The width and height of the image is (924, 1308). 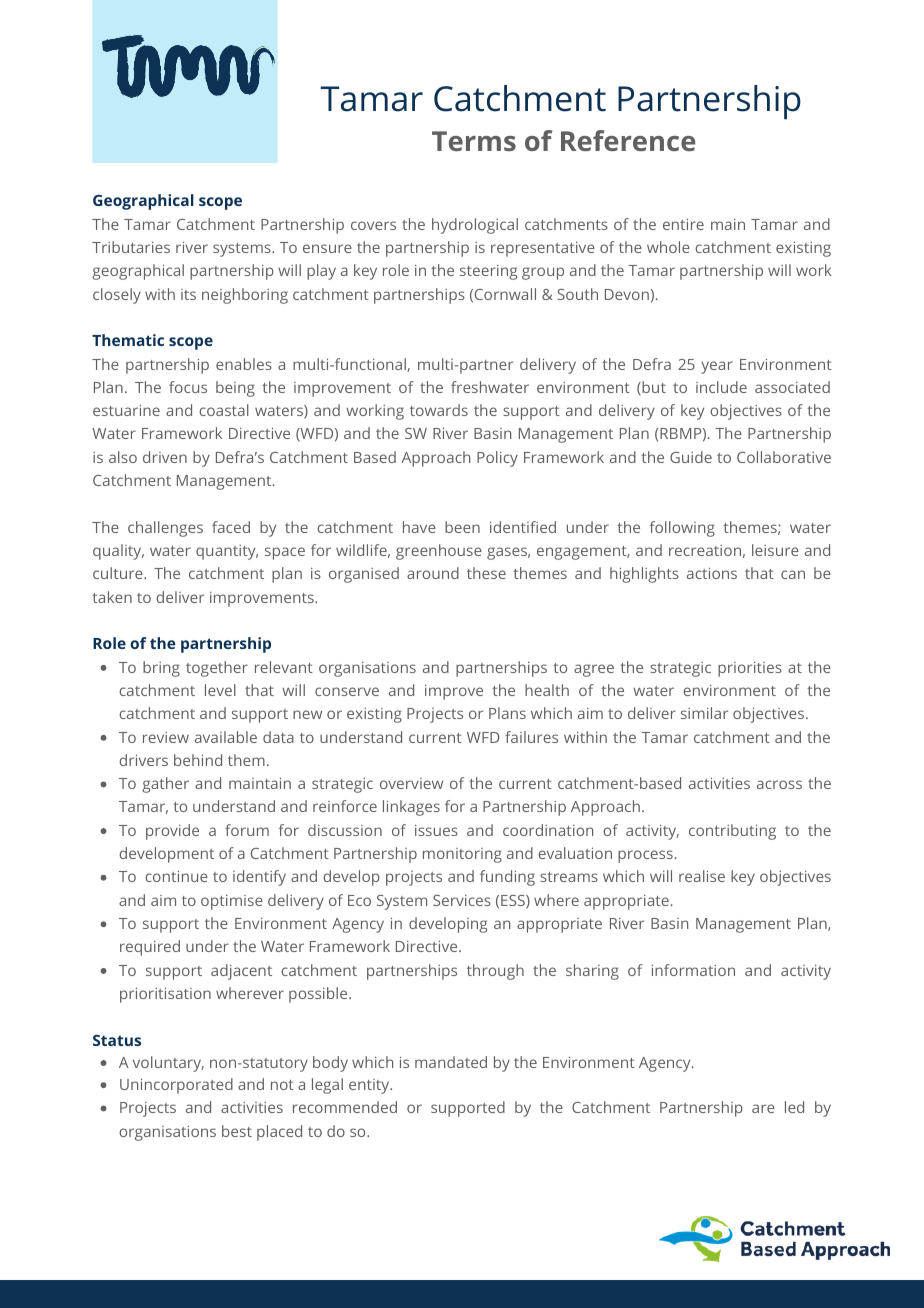 I want to click on mandated, so click(x=451, y=1062).
